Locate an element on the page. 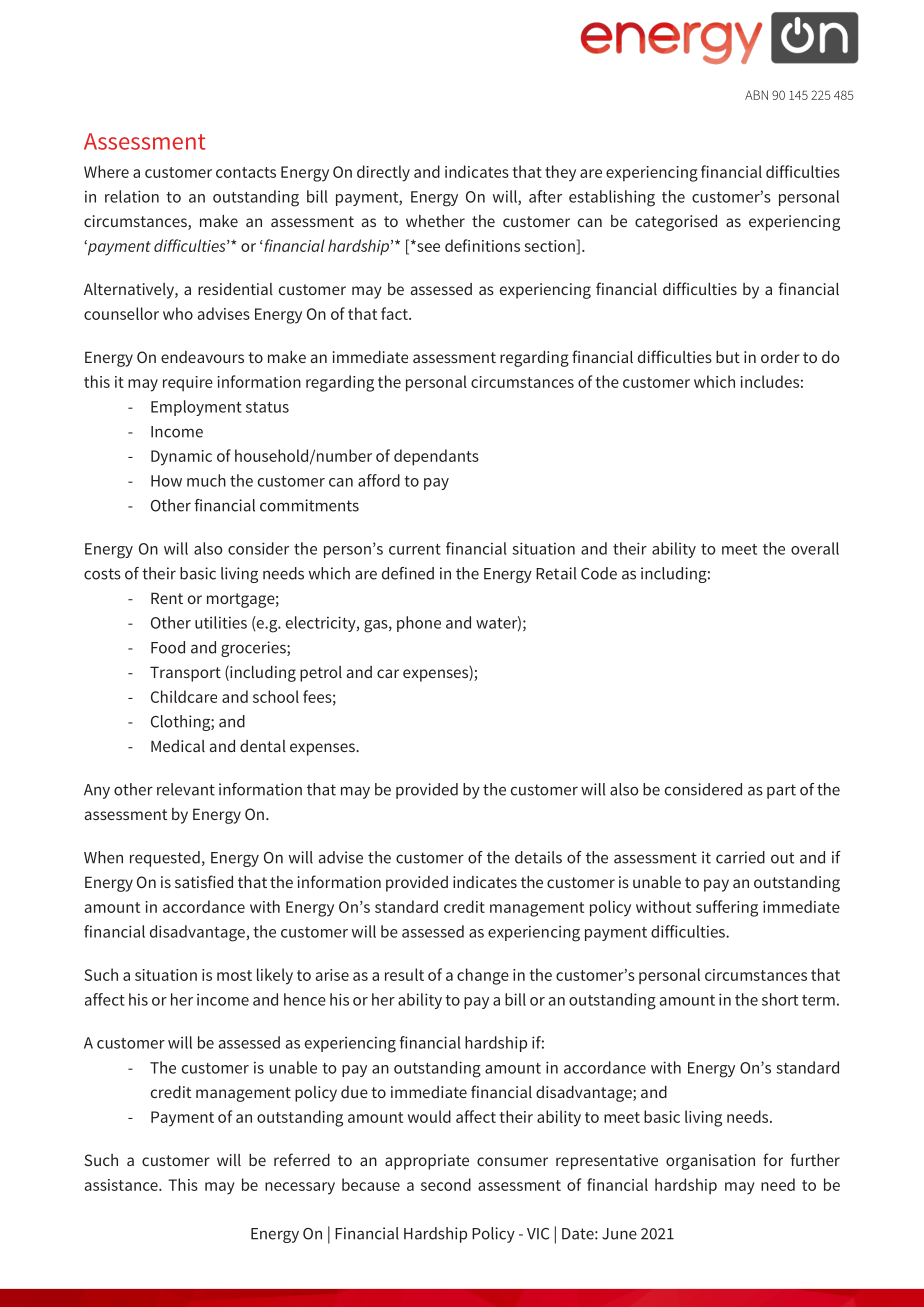 This document has width=924, height=1307. part is located at coordinates (781, 791).
